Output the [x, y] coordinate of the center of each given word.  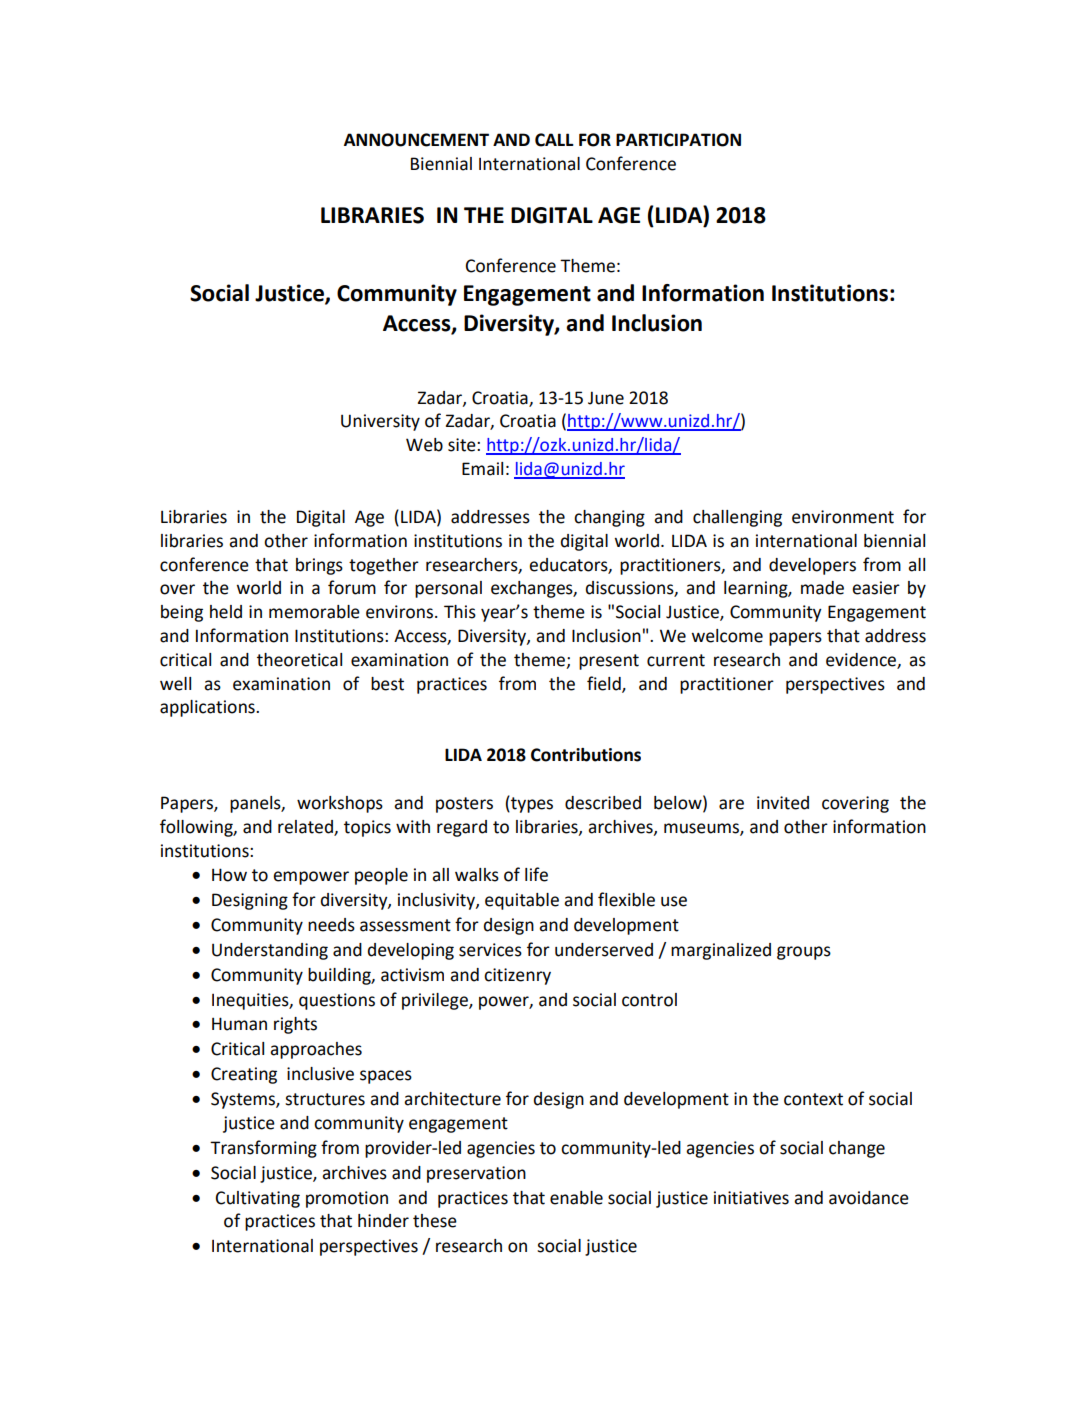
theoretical [299, 660]
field [605, 684]
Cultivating [258, 1199]
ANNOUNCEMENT [416, 140]
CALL [554, 140]
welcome [727, 636]
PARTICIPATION [678, 140]
